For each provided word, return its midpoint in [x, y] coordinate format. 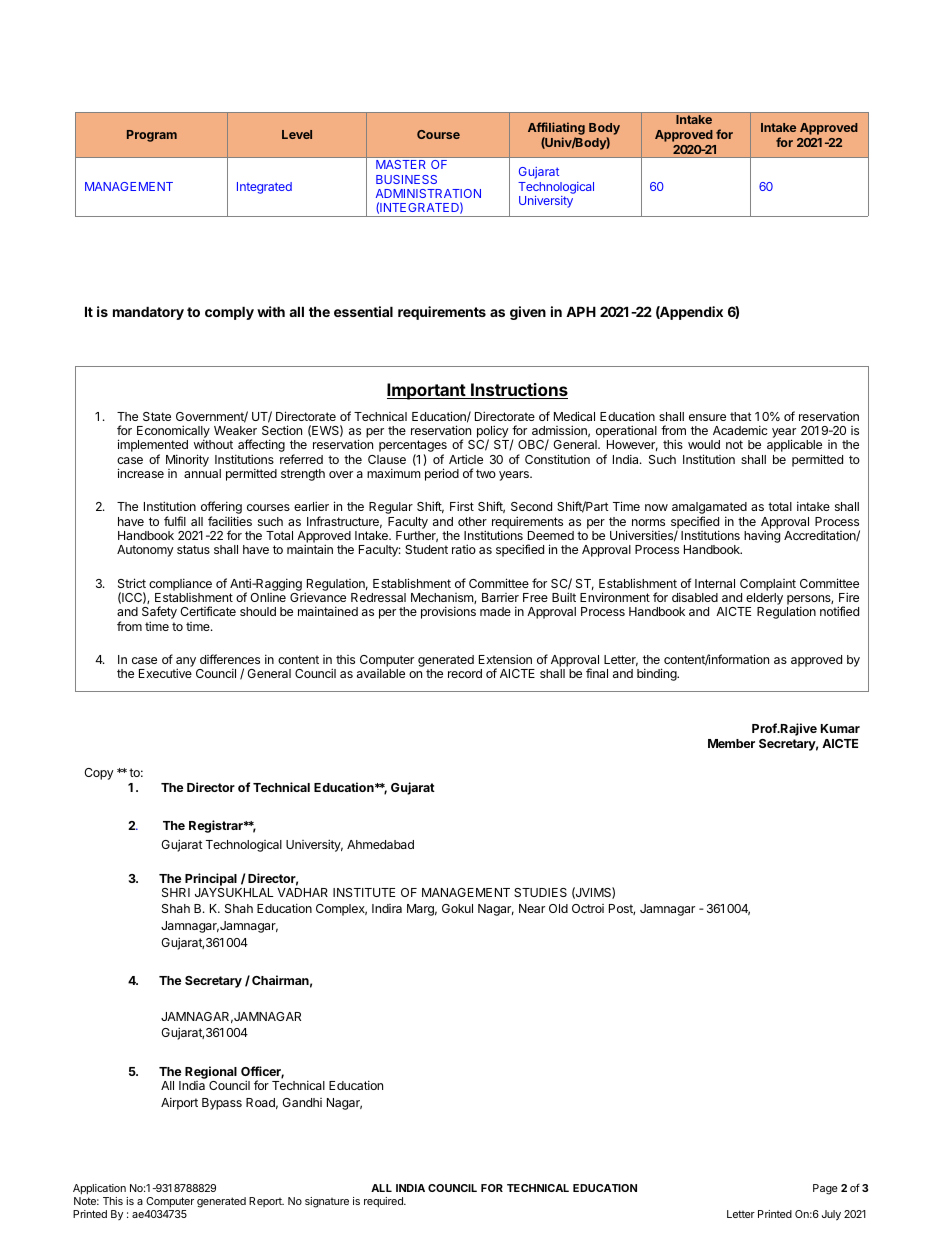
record [465, 673]
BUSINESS [406, 179]
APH [581, 311]
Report [266, 1202]
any [186, 663]
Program [152, 136]
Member [731, 743]
